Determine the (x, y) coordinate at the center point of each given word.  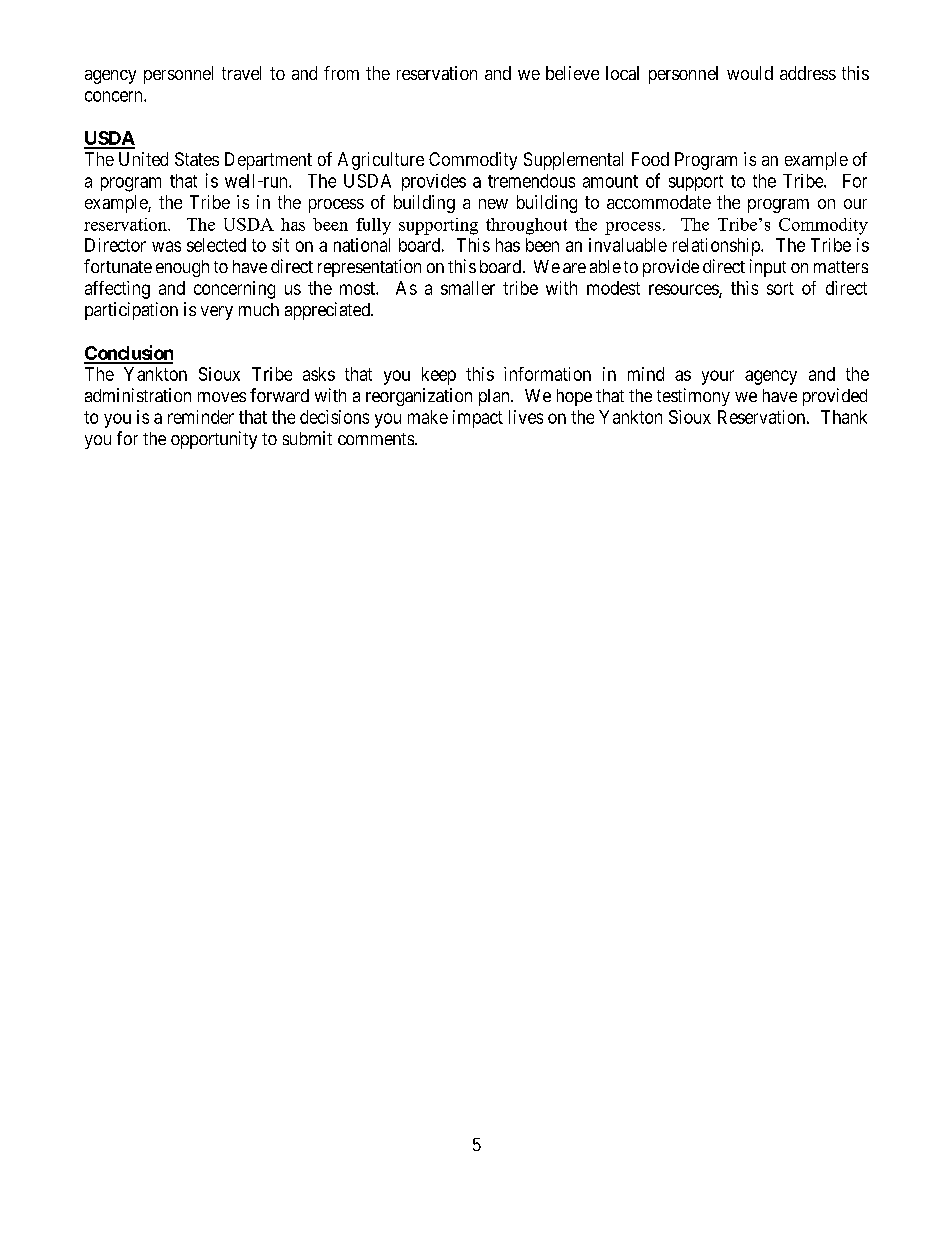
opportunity (214, 440)
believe (572, 73)
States (197, 159)
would (750, 73)
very (217, 313)
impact (478, 419)
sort (780, 288)
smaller (468, 288)
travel (241, 73)
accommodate (659, 202)
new (493, 204)
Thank (844, 417)
